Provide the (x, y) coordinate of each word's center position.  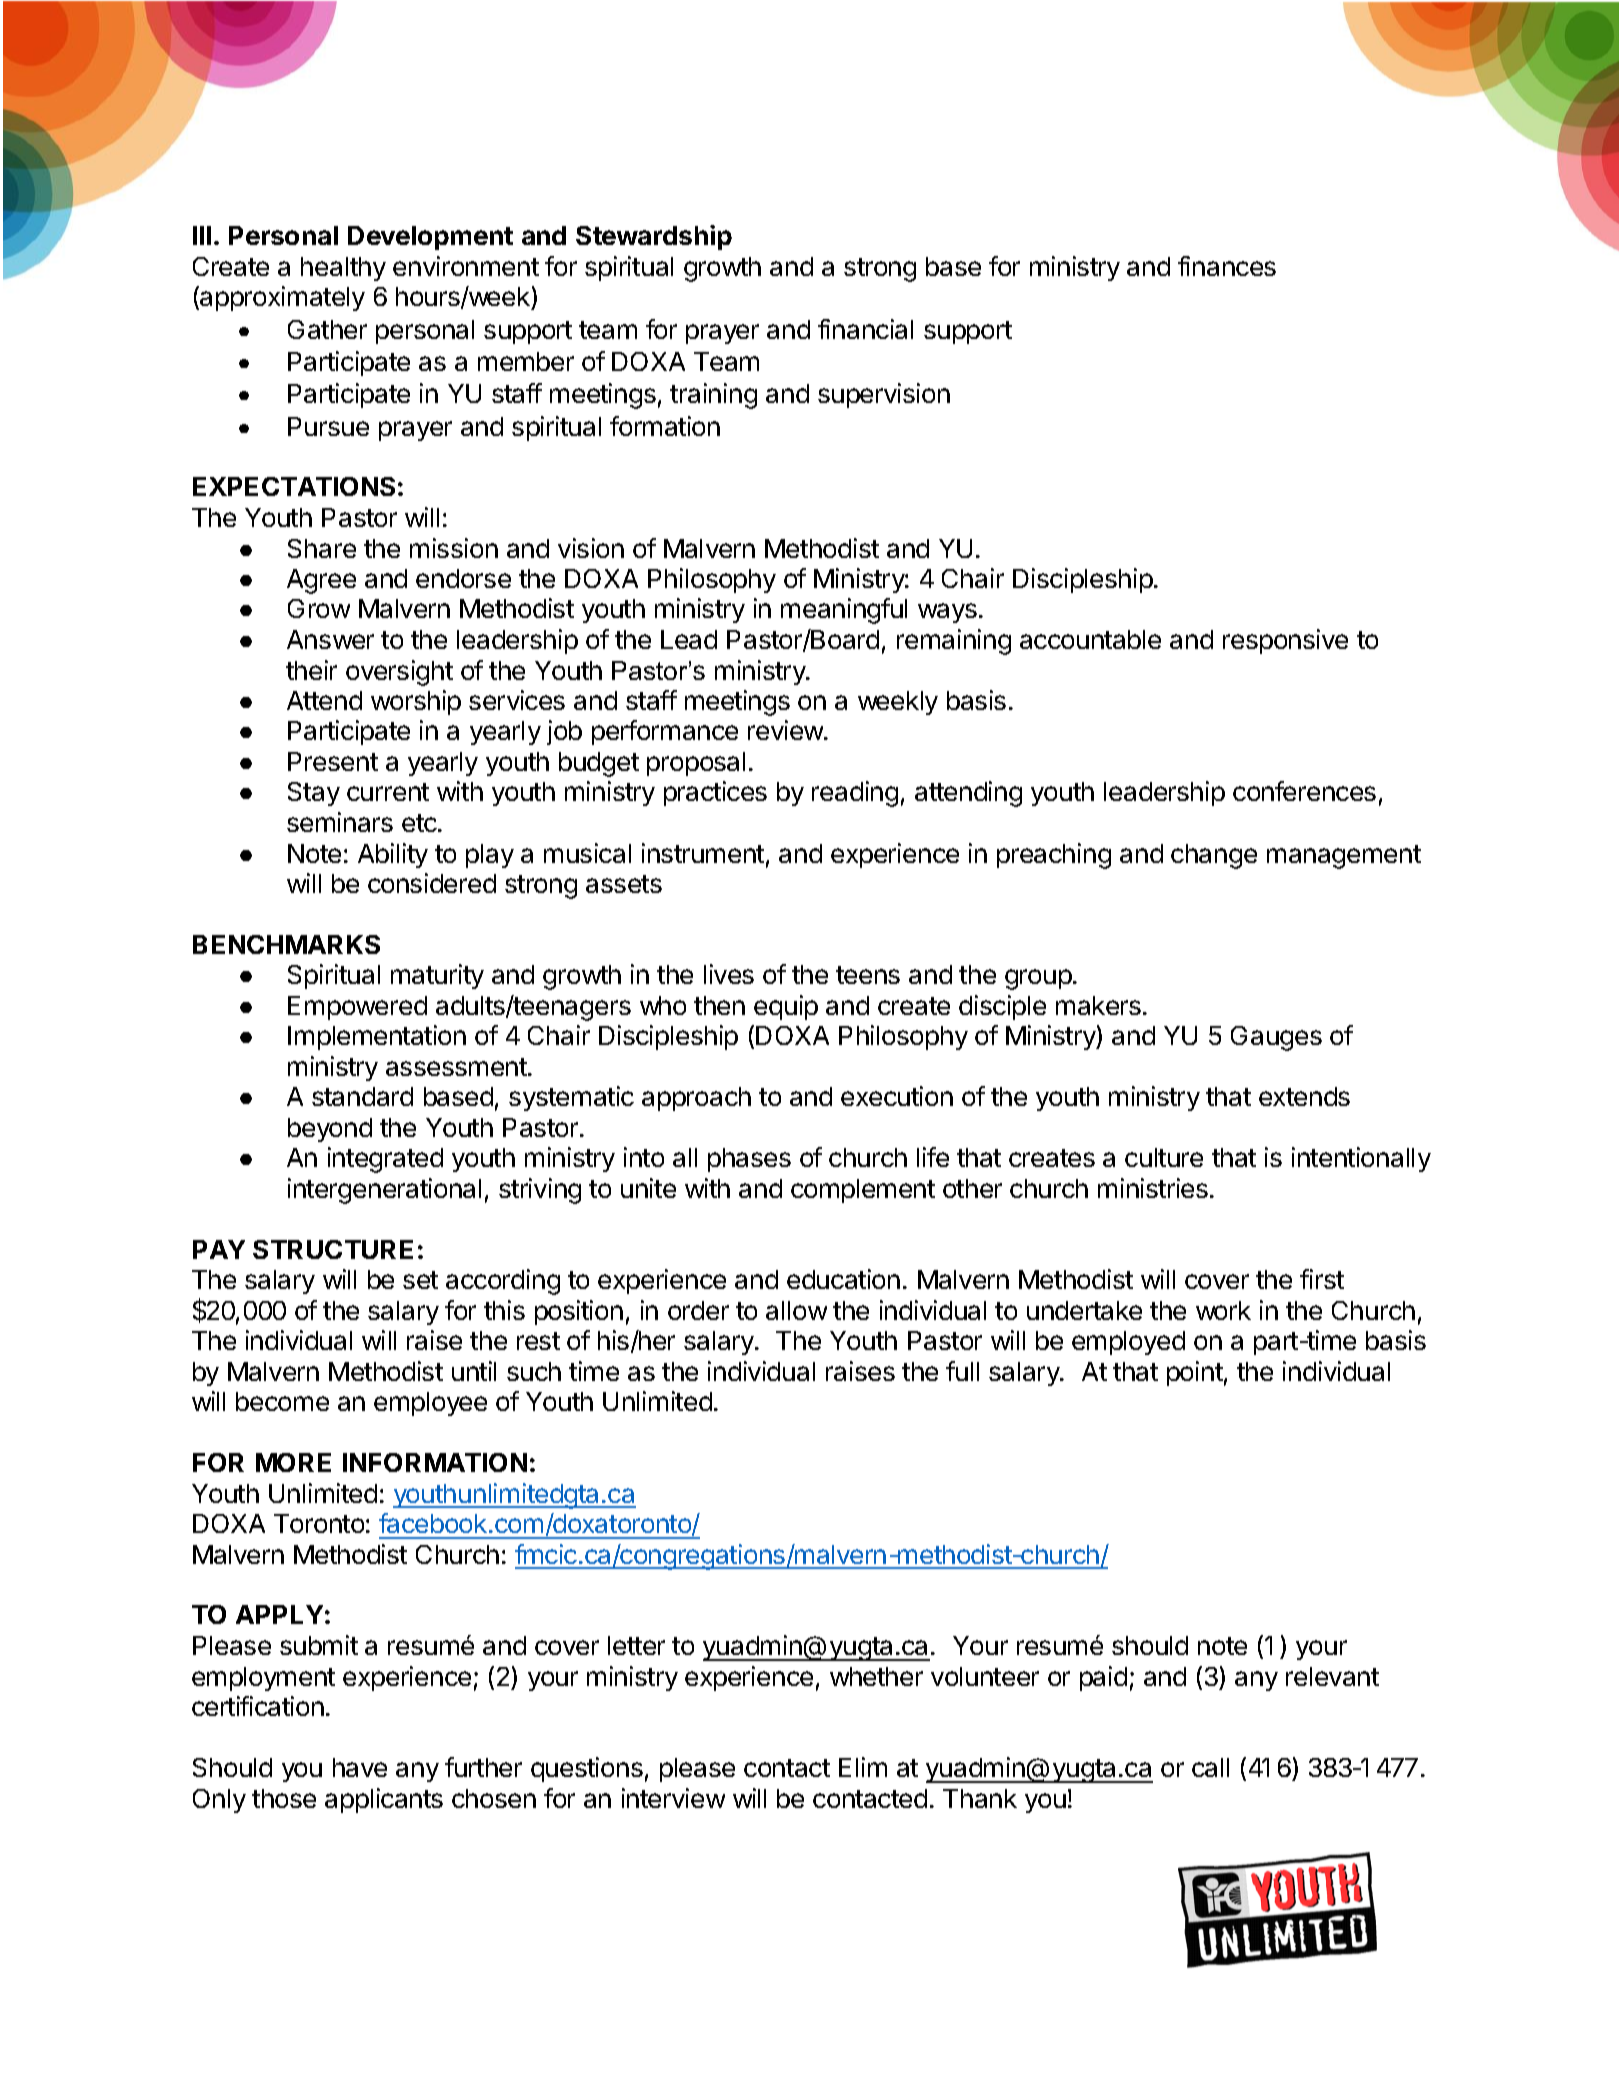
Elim (863, 1767)
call (1210, 1767)
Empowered (357, 1008)
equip (786, 1007)
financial (865, 329)
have (360, 1767)
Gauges (1276, 1038)
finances (1227, 266)
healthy (343, 269)
